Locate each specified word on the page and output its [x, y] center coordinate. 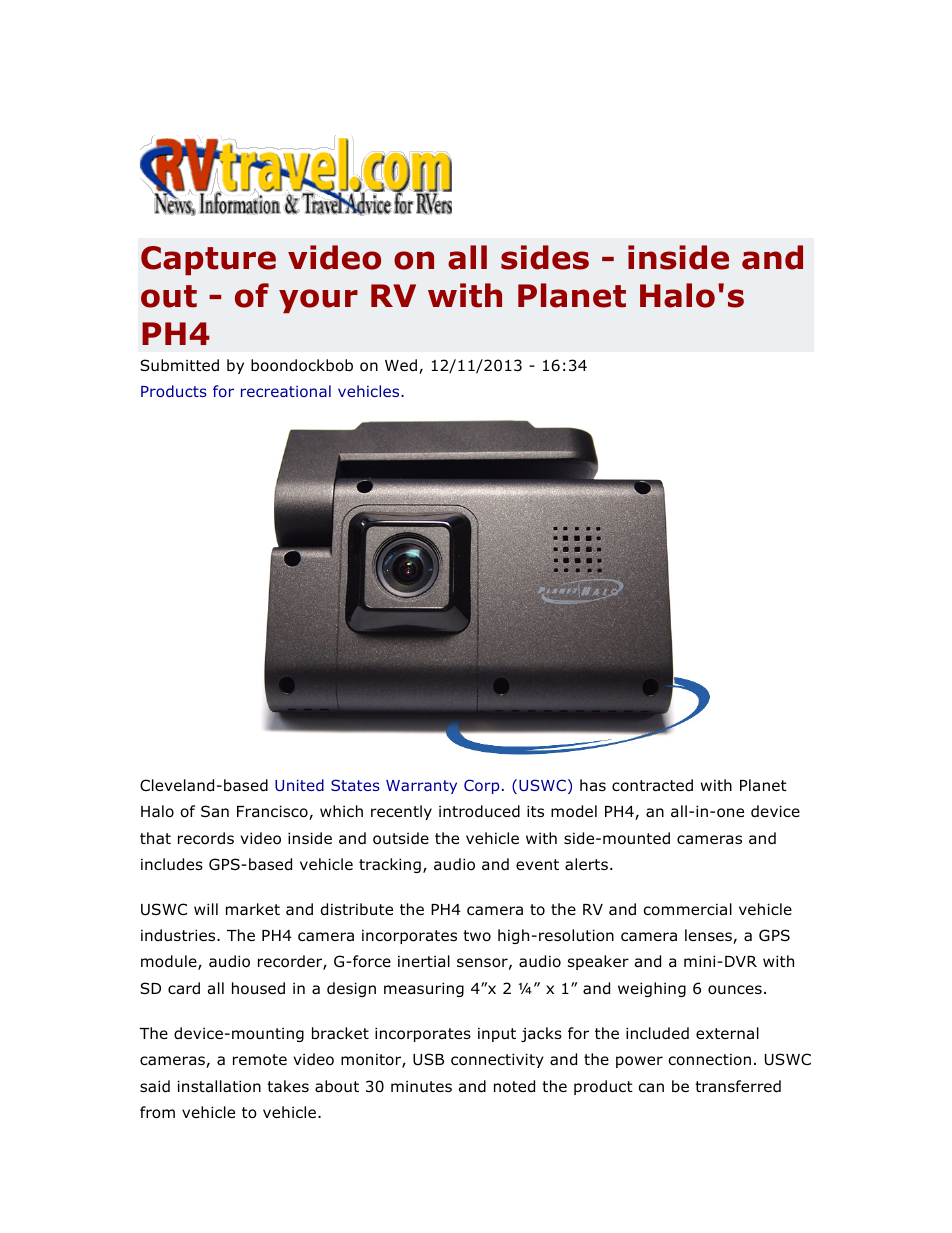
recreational [286, 391]
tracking [390, 865]
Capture [208, 260]
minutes [421, 1086]
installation [219, 1086]
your [318, 301]
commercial [687, 909]
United [299, 785]
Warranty [421, 787]
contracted [652, 785]
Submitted [179, 365]
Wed [402, 366]
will [206, 909]
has [593, 785]
